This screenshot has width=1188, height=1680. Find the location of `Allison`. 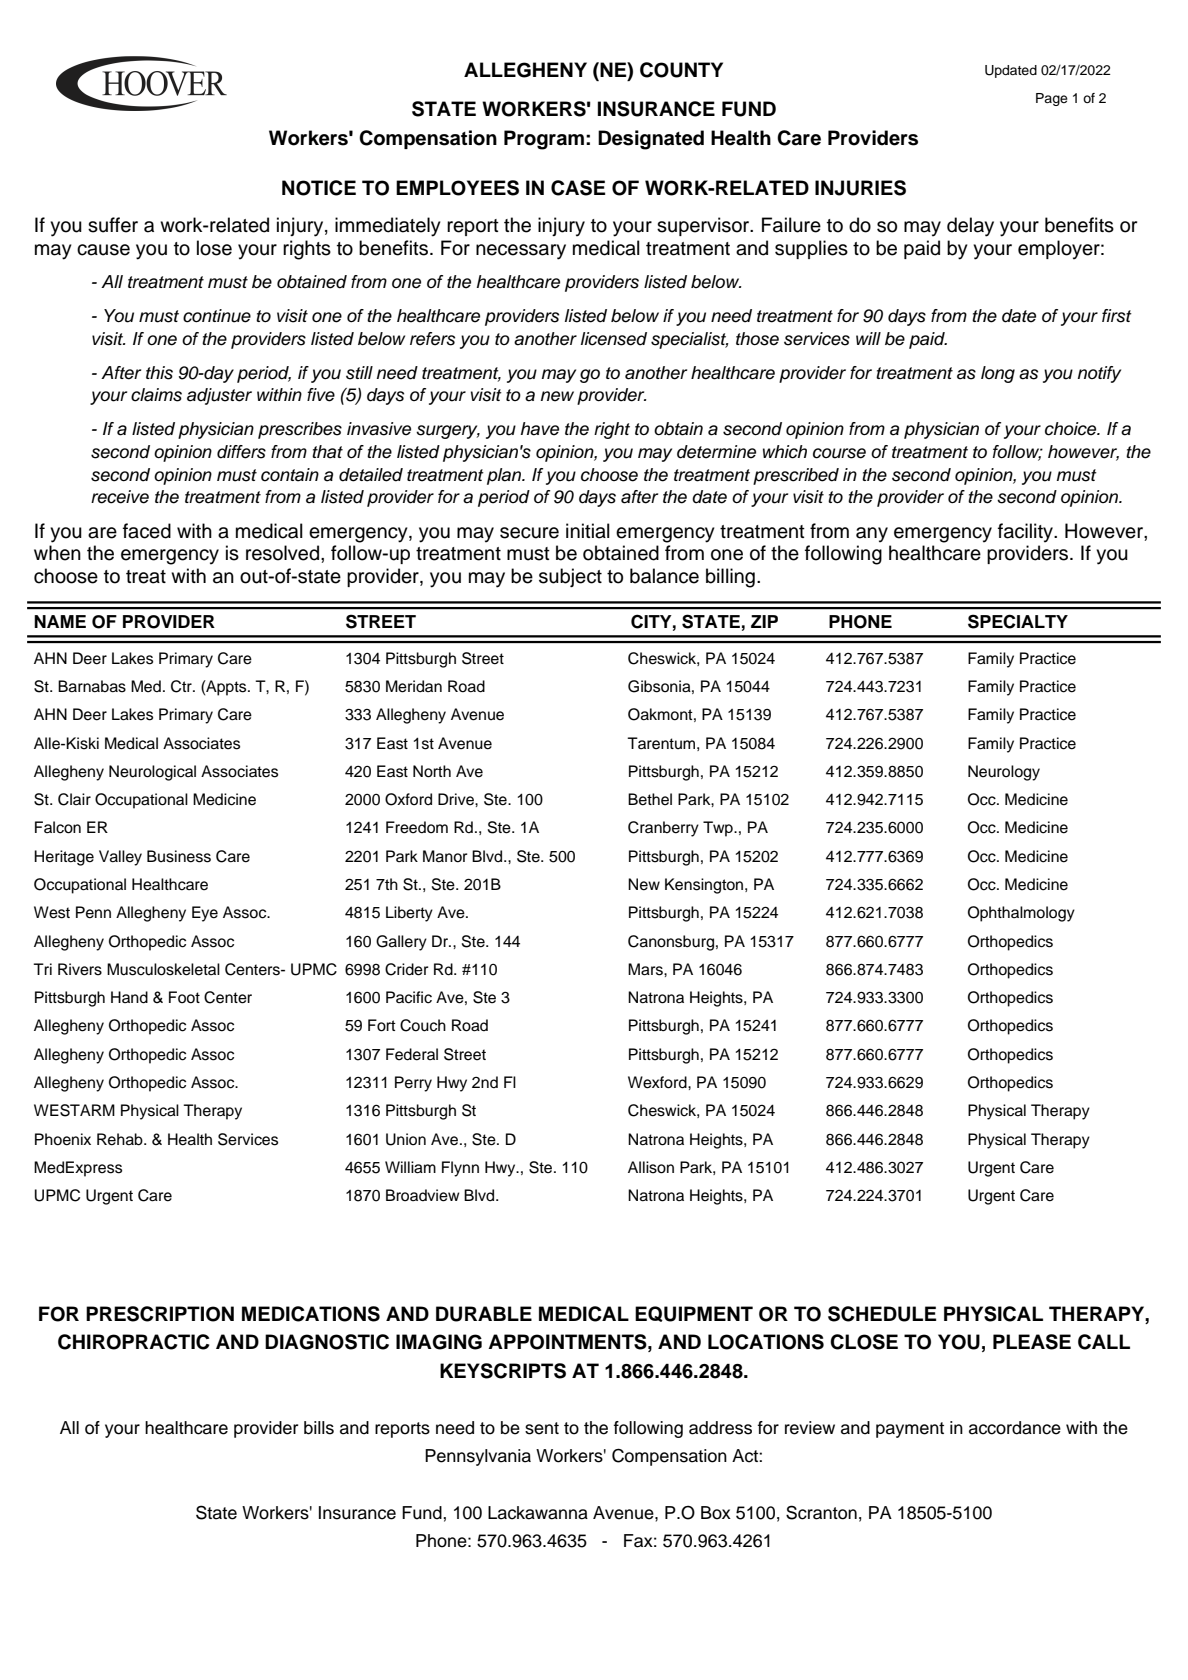

Allison is located at coordinates (651, 1167).
